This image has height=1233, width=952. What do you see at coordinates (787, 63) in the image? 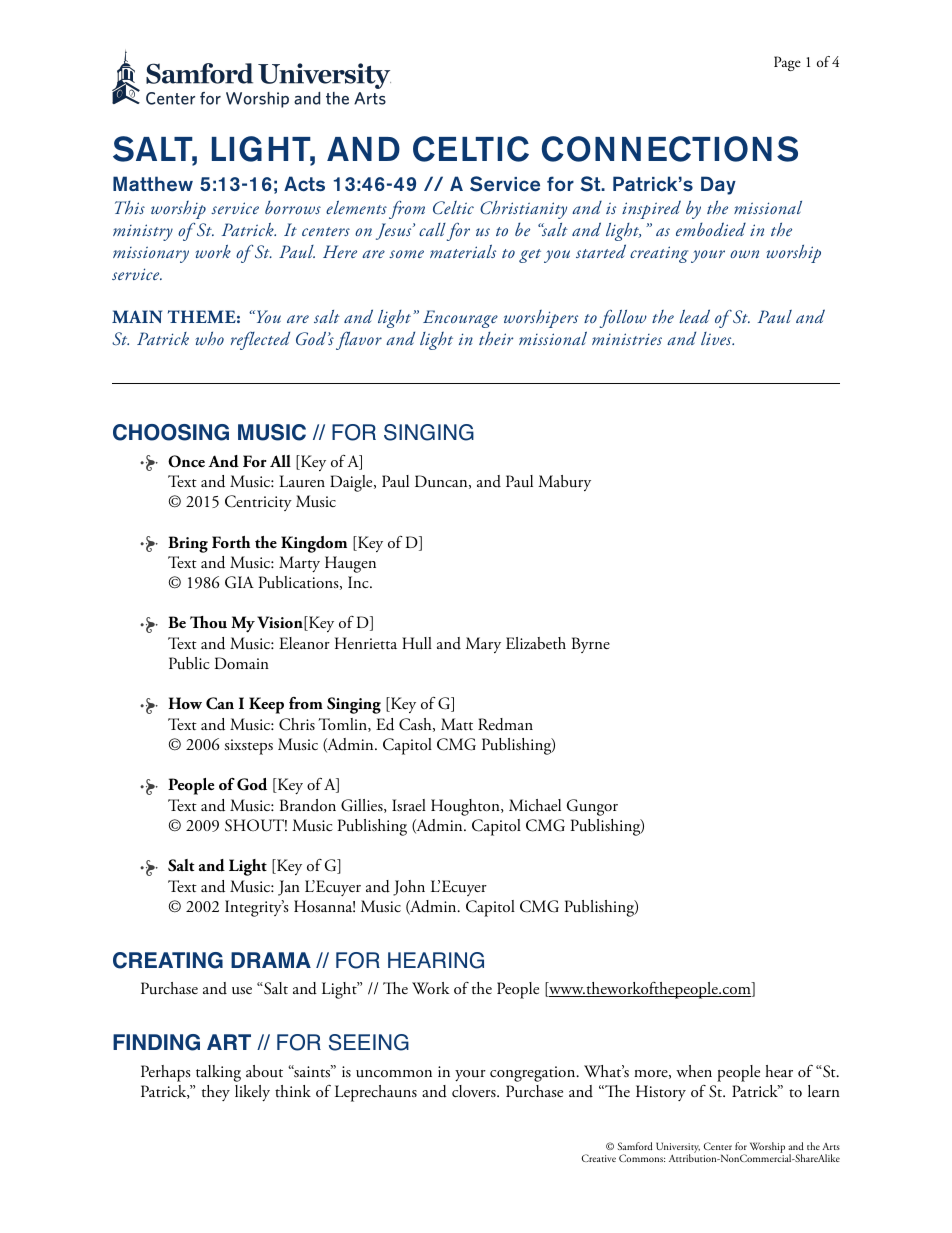
I see `Page` at bounding box center [787, 63].
